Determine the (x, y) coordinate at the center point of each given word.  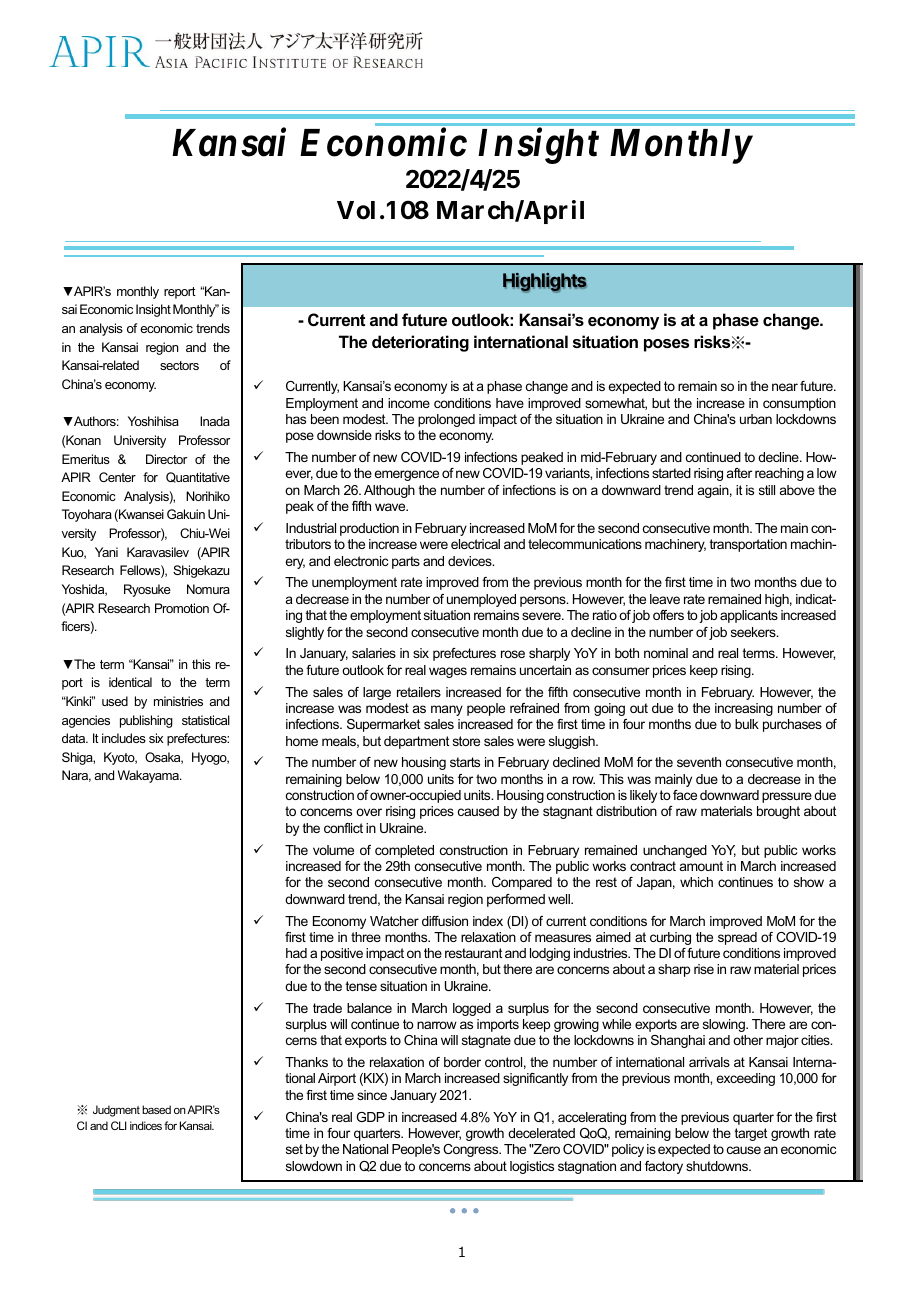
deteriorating (420, 343)
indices (146, 1125)
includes (124, 738)
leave (665, 599)
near (785, 387)
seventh (699, 762)
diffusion (445, 921)
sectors (179, 365)
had (296, 953)
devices (471, 561)
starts (465, 762)
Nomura (208, 589)
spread (737, 938)
